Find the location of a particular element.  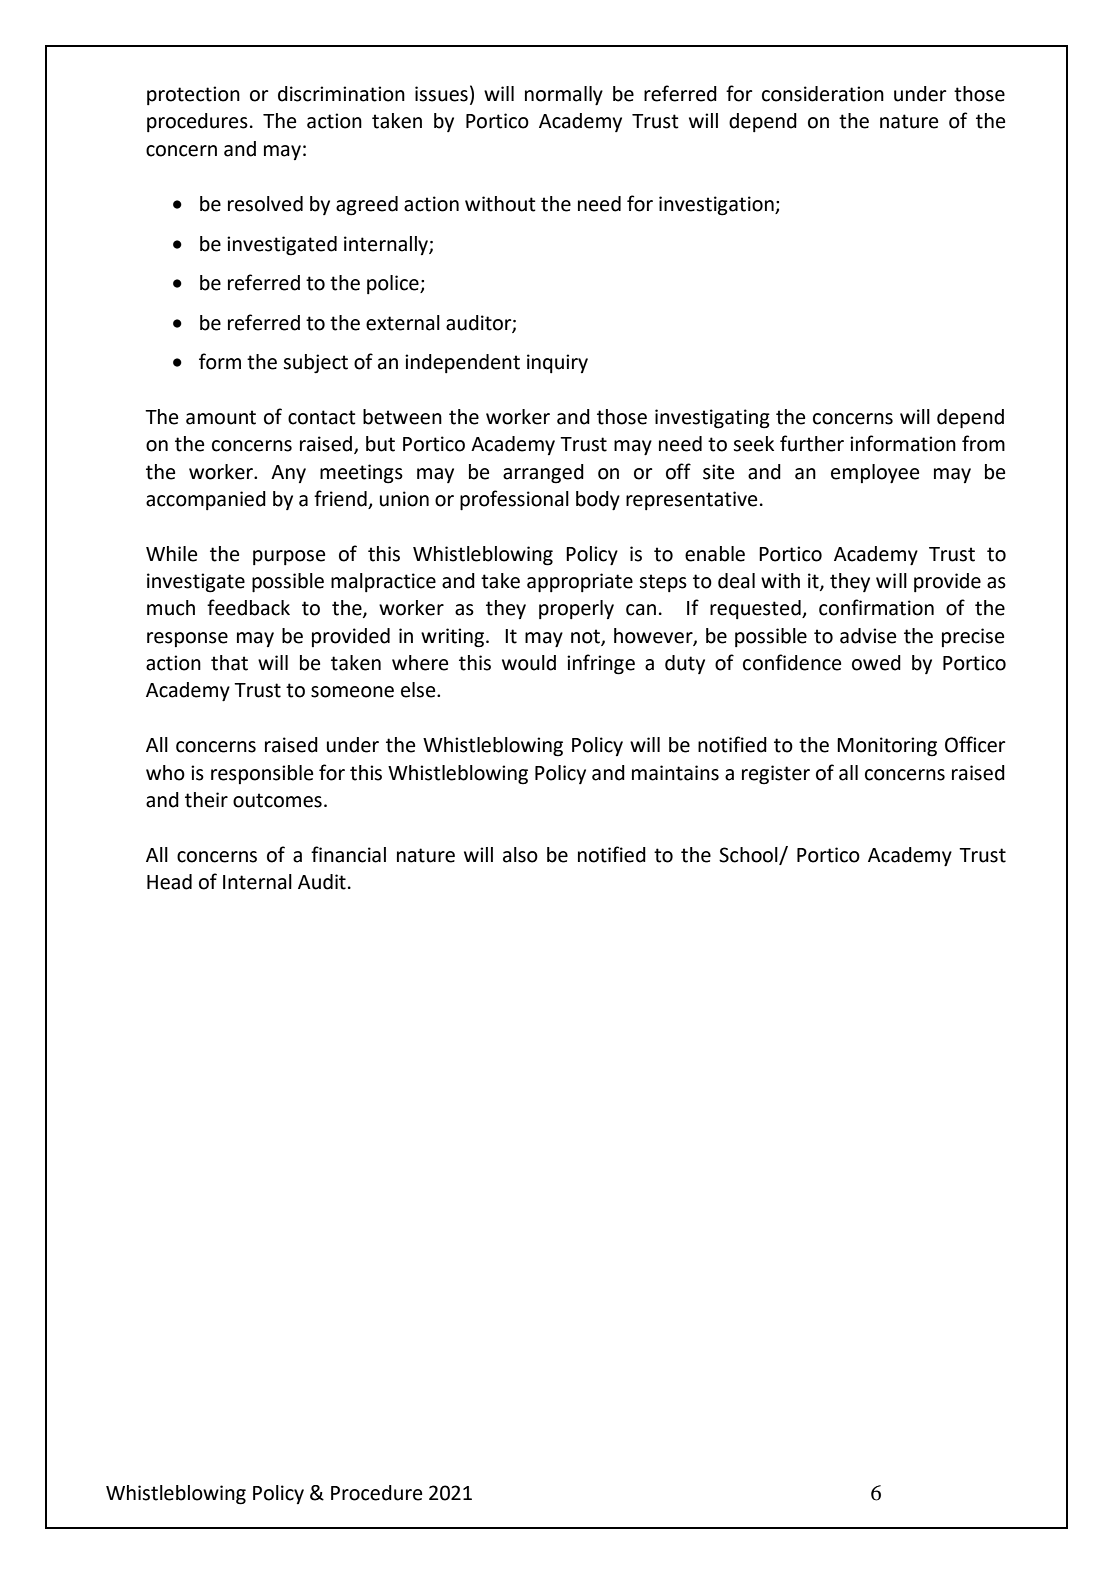

financial is located at coordinates (348, 854).
